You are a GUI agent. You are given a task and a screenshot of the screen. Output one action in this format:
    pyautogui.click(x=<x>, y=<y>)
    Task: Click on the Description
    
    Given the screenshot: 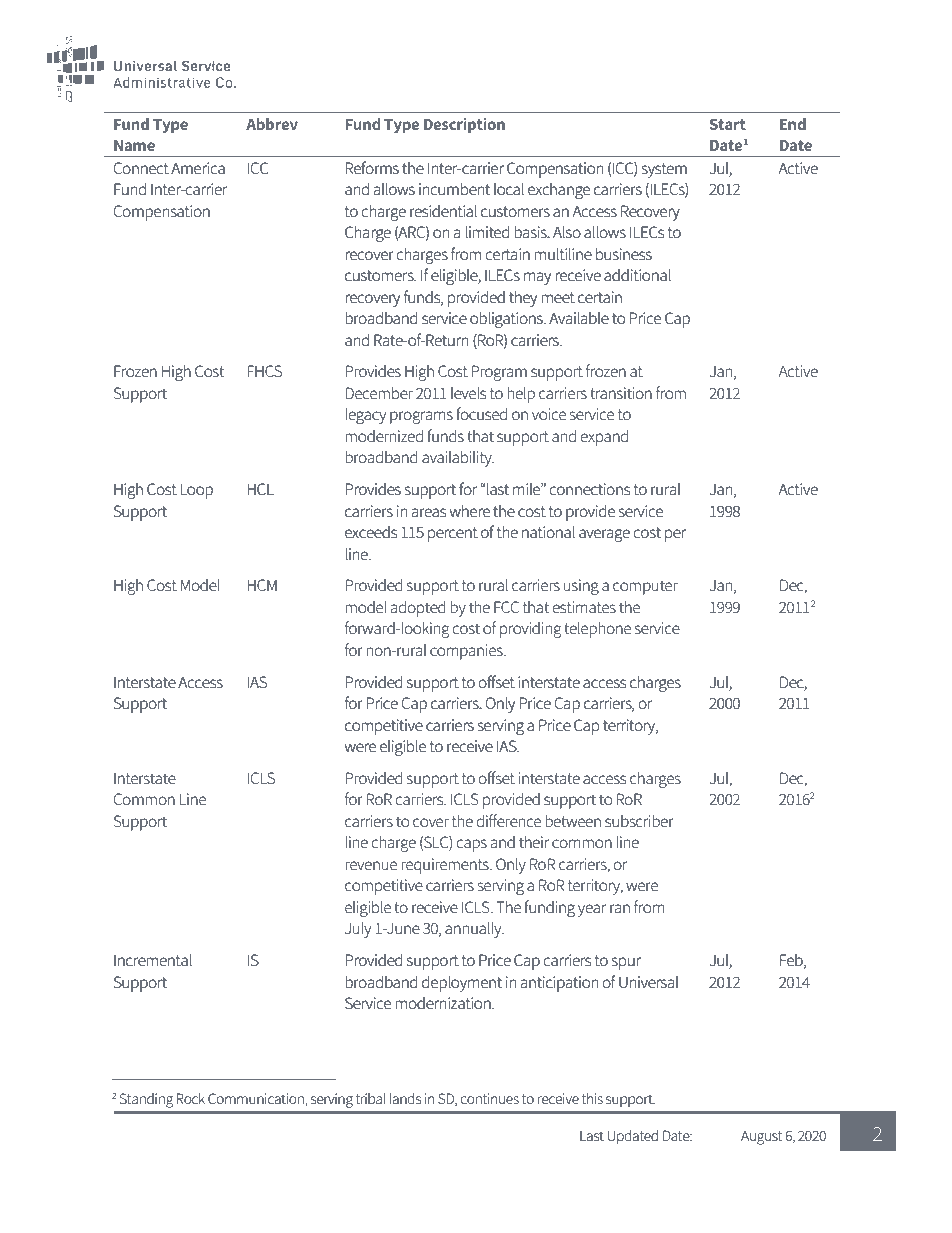 What is the action you would take?
    pyautogui.click(x=464, y=125)
